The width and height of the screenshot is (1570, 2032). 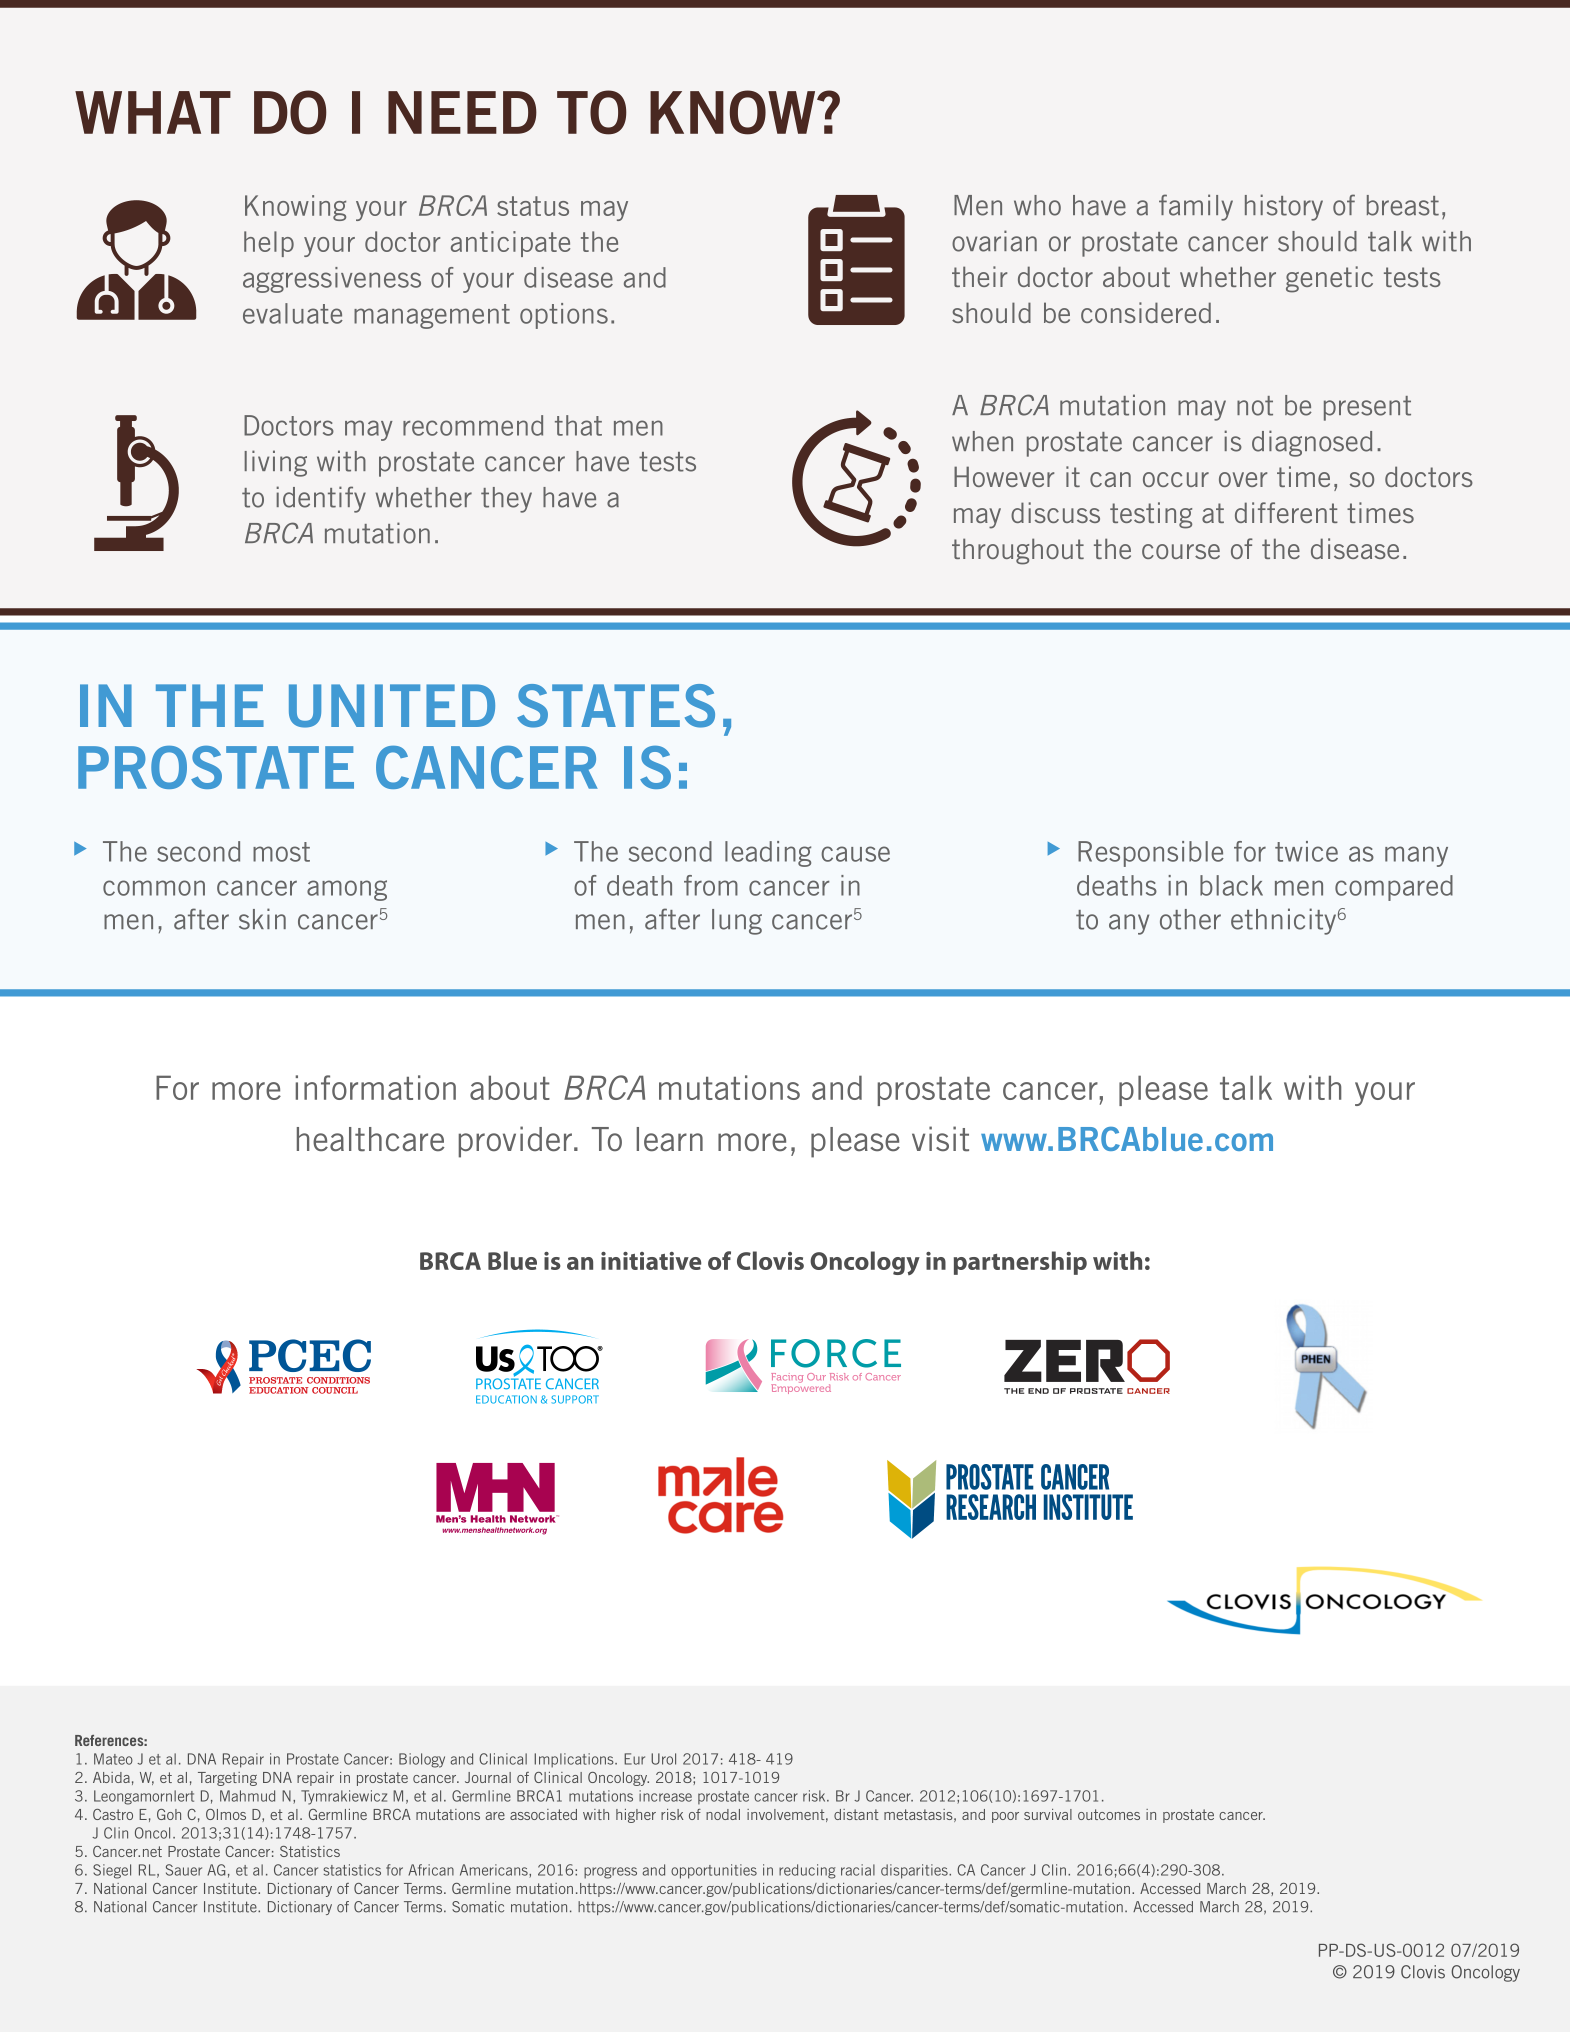 I want to click on history, so click(x=1284, y=207).
